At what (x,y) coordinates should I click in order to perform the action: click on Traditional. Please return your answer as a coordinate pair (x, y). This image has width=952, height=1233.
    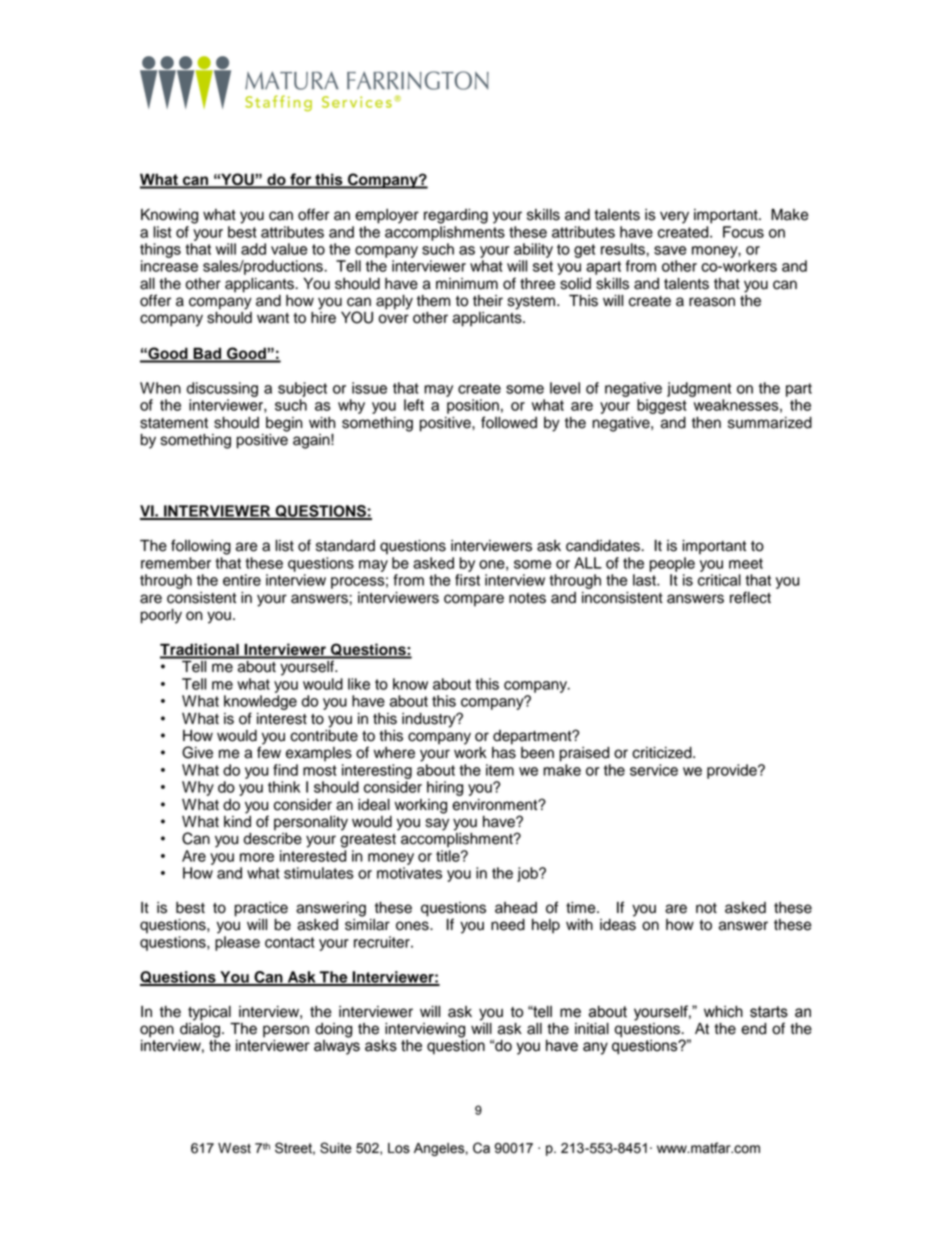
    Looking at the image, I should click on (200, 650).
